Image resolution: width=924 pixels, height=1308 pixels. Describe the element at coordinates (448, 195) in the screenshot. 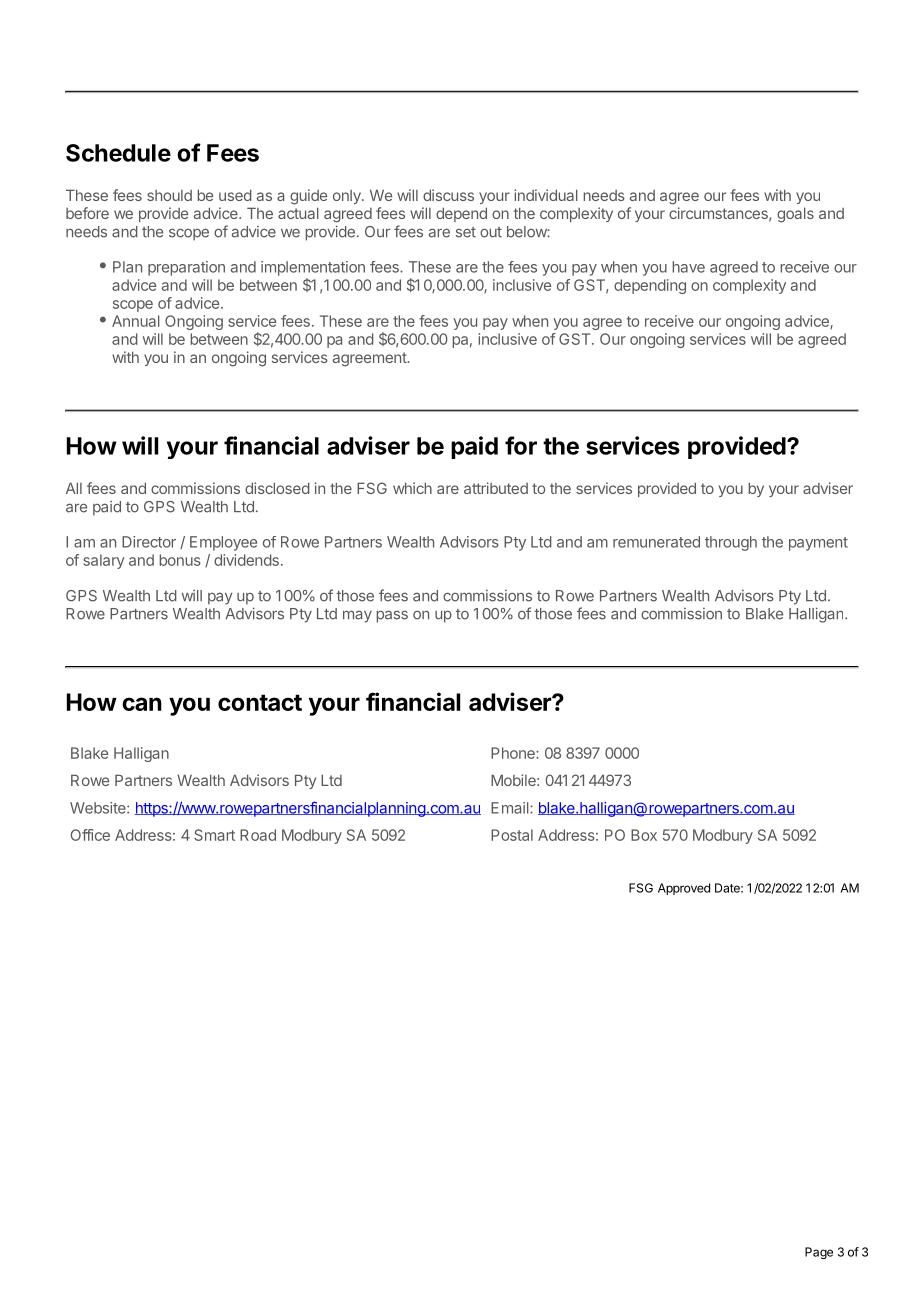

I see `discuss` at that location.
